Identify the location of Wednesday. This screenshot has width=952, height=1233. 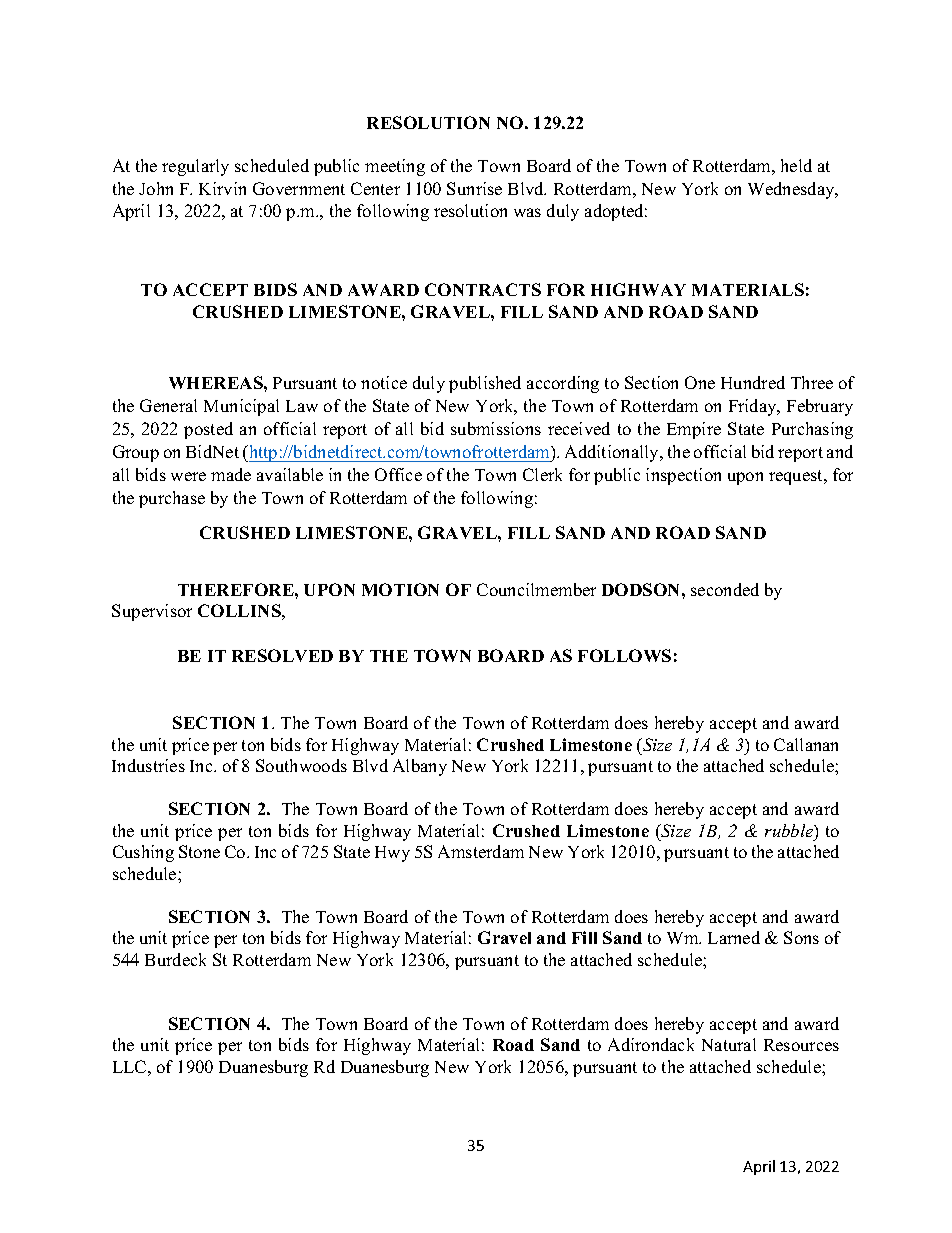
(792, 190).
